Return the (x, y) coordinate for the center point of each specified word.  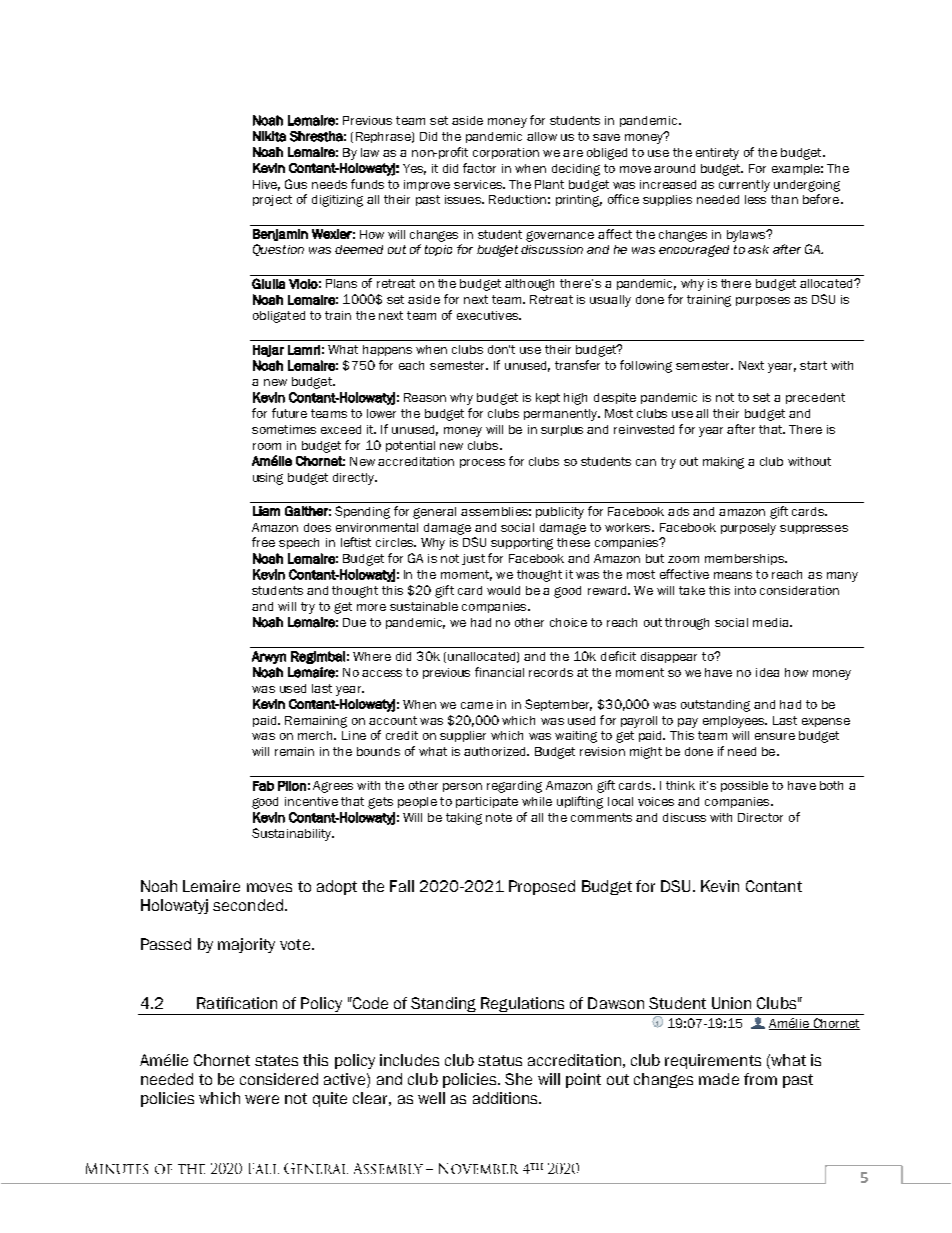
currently (744, 186)
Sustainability (293, 834)
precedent (815, 398)
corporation (506, 153)
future (289, 413)
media (772, 622)
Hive (266, 185)
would (503, 590)
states (276, 1060)
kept (548, 398)
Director (760, 817)
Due (354, 622)
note (499, 817)
